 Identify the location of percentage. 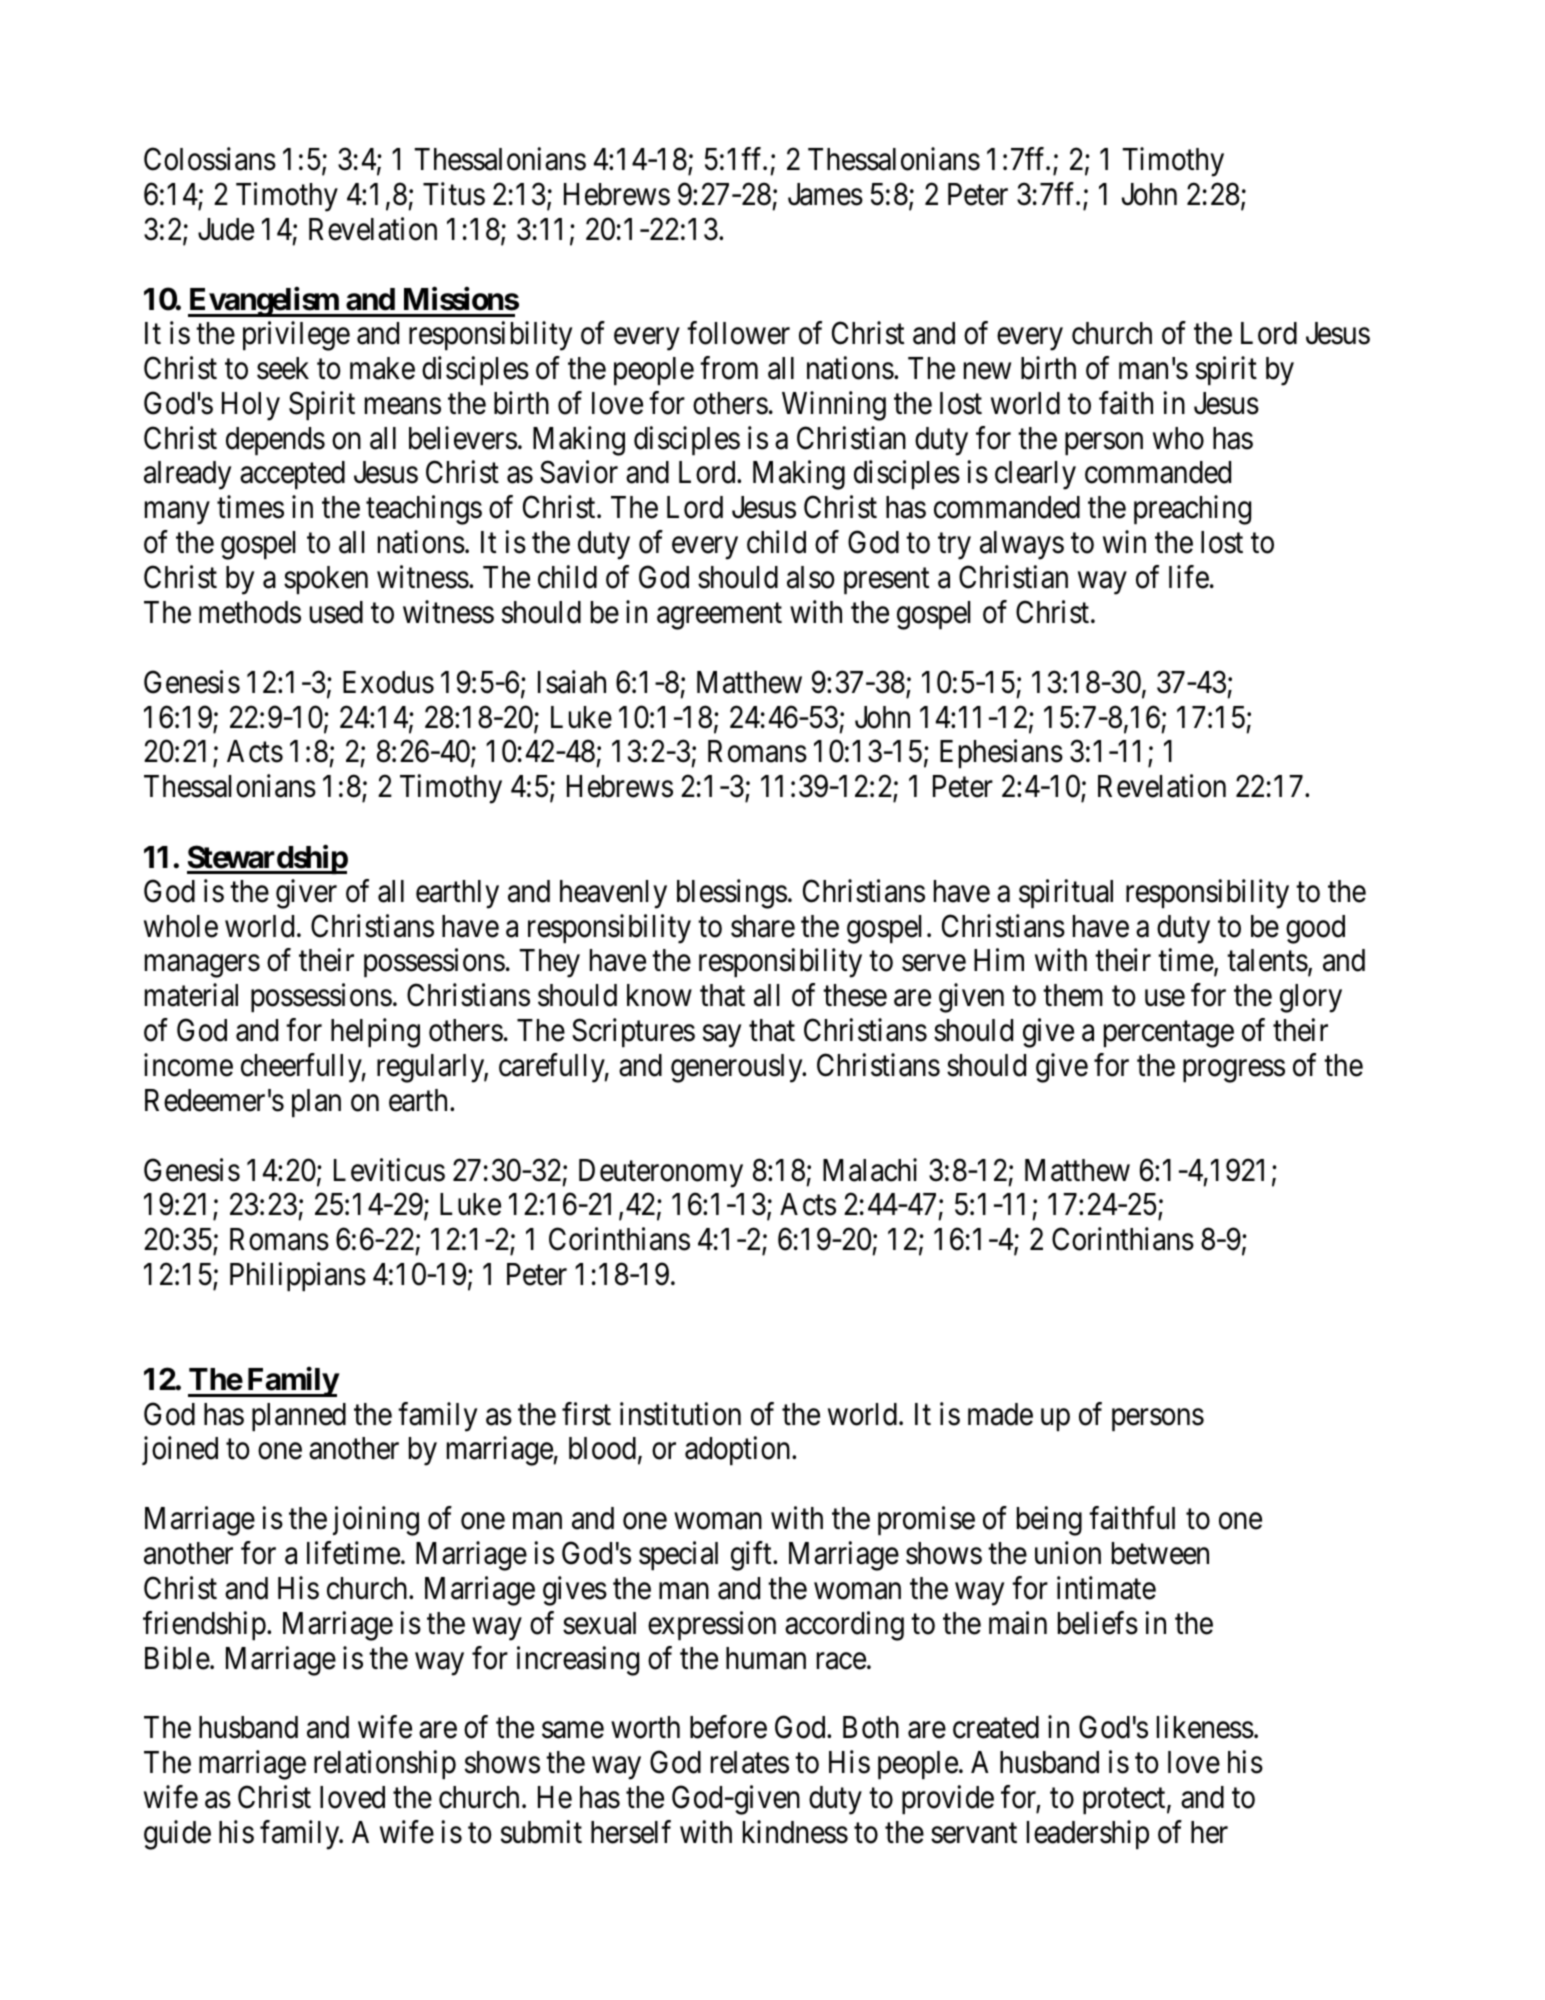
(1169, 1035).
